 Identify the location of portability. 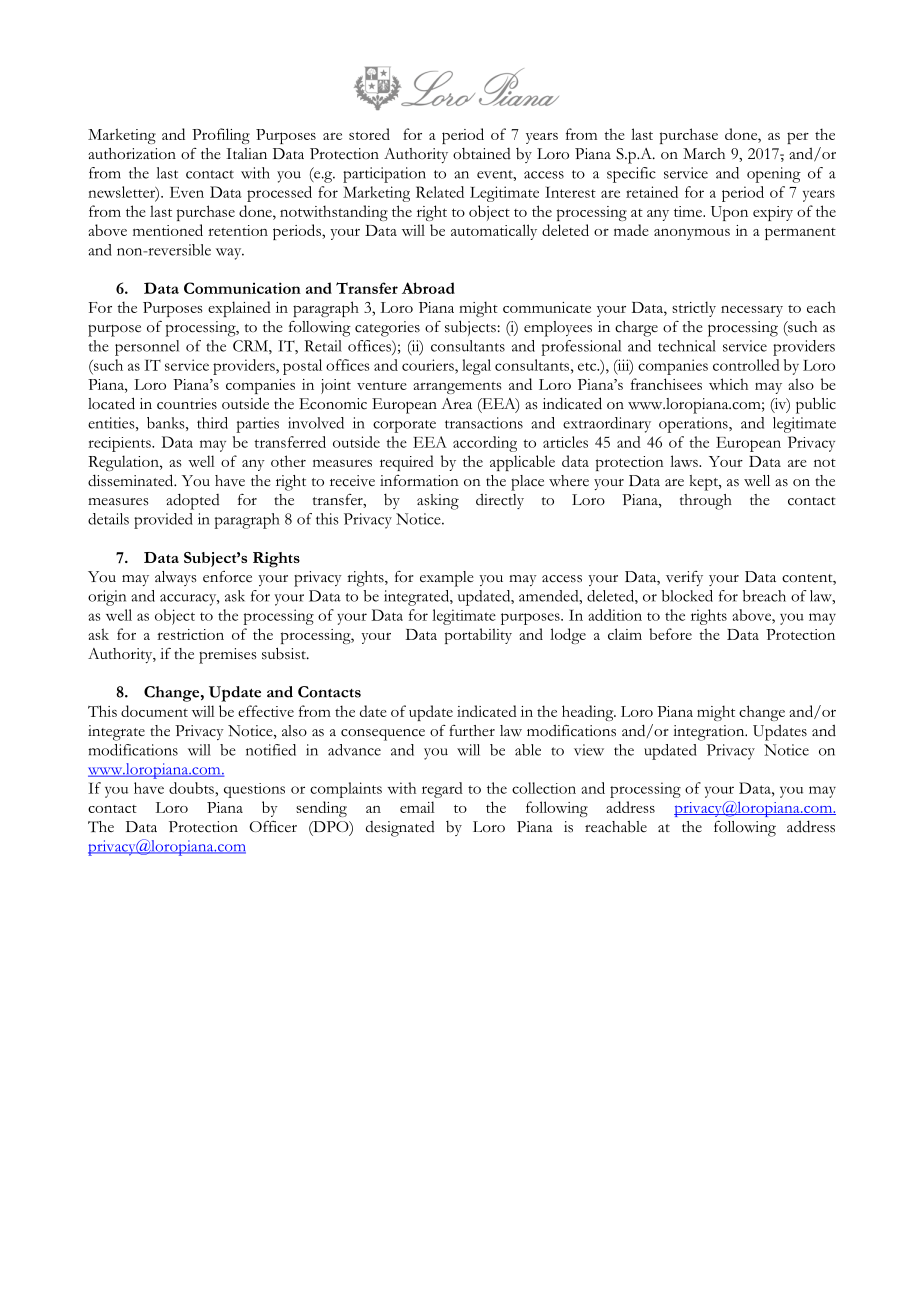
(478, 636).
